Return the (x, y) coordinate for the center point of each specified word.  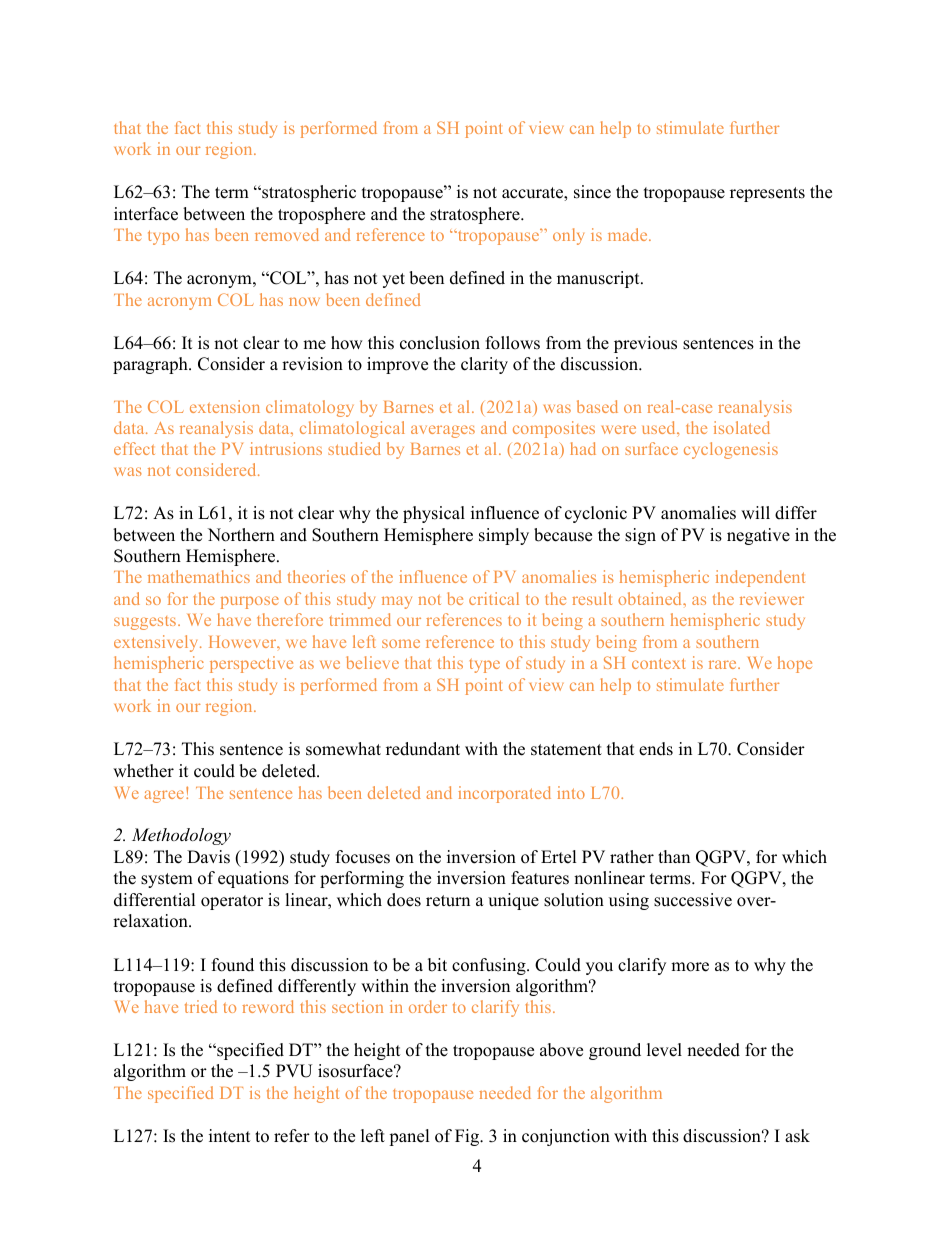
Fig (468, 1137)
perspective (251, 664)
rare (724, 664)
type (484, 666)
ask (797, 1136)
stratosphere (476, 215)
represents (767, 194)
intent (230, 1136)
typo (163, 237)
